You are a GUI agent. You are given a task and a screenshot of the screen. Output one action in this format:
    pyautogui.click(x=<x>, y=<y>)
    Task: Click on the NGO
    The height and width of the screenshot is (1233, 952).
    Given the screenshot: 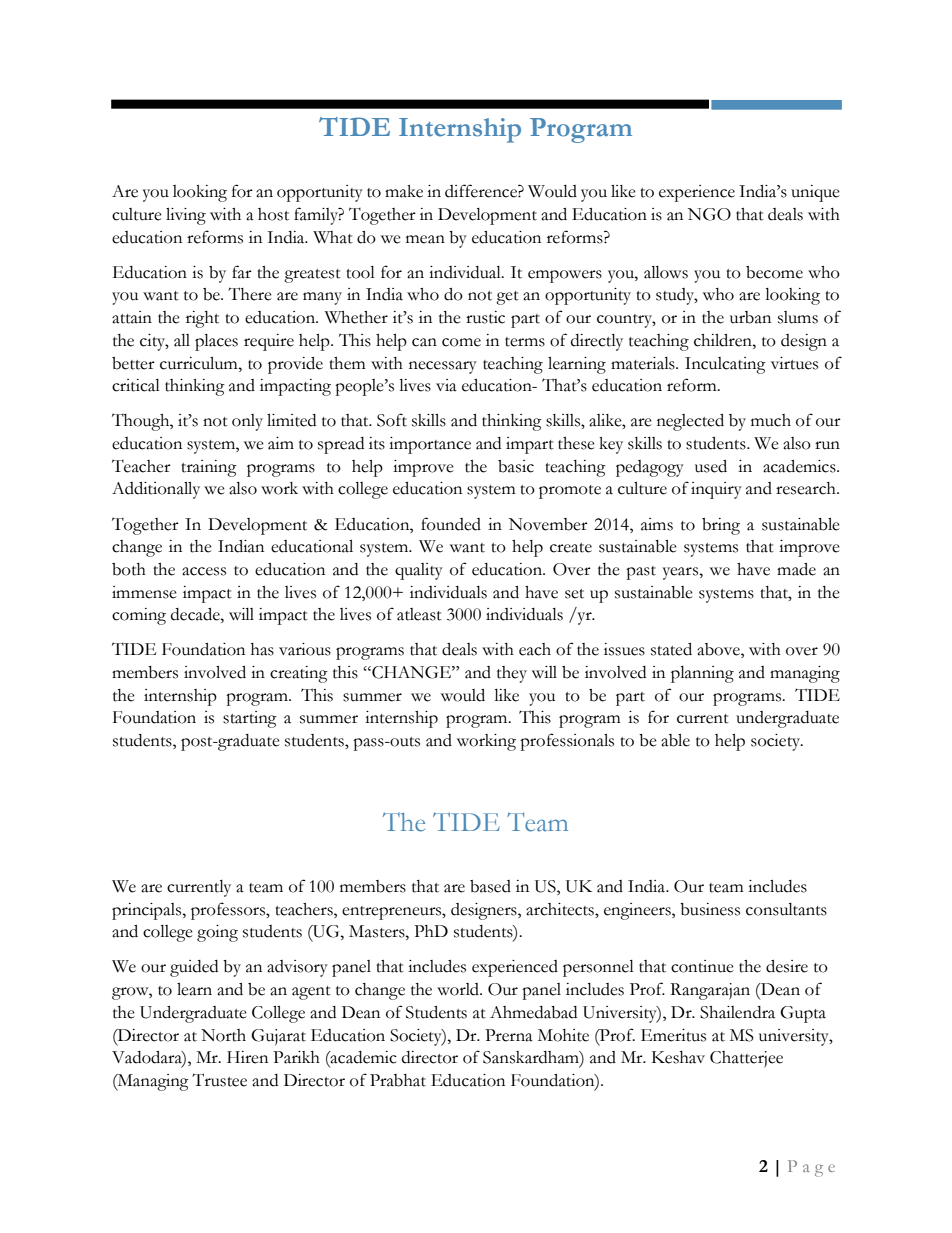 What is the action you would take?
    pyautogui.click(x=709, y=214)
